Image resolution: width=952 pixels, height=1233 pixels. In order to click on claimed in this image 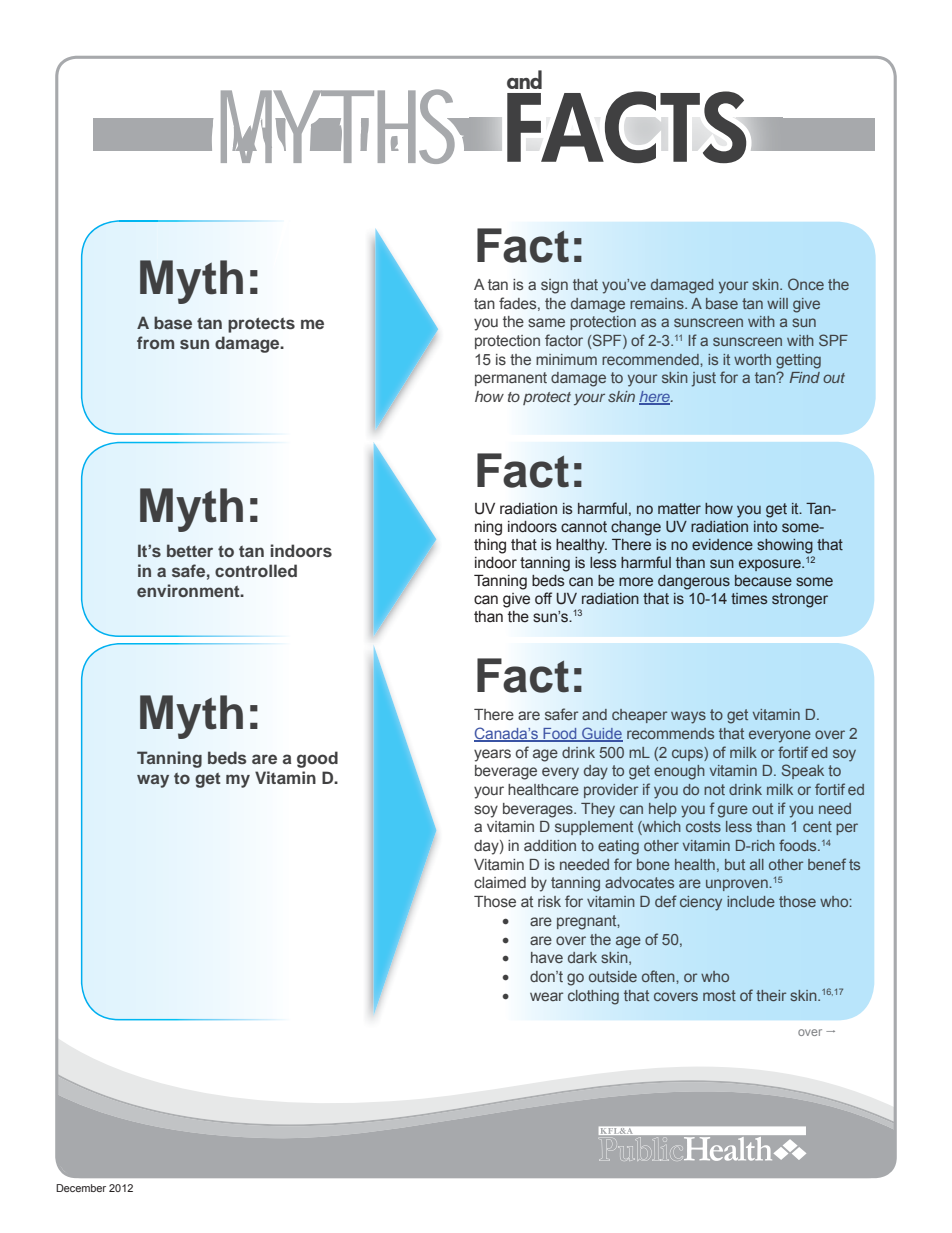, I will do `click(500, 883)`.
